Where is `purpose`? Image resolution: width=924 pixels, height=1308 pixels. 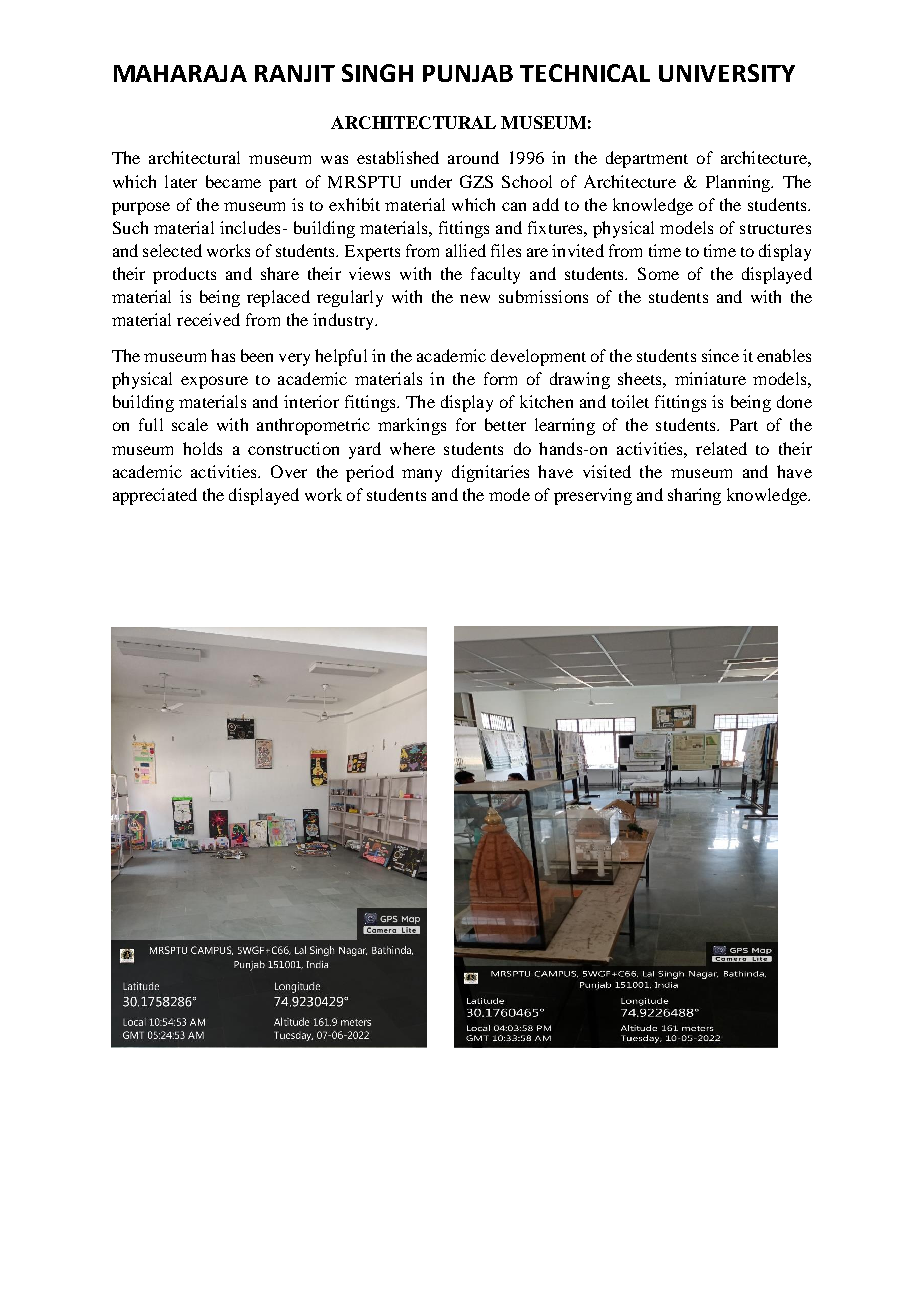
purpose is located at coordinates (141, 208).
